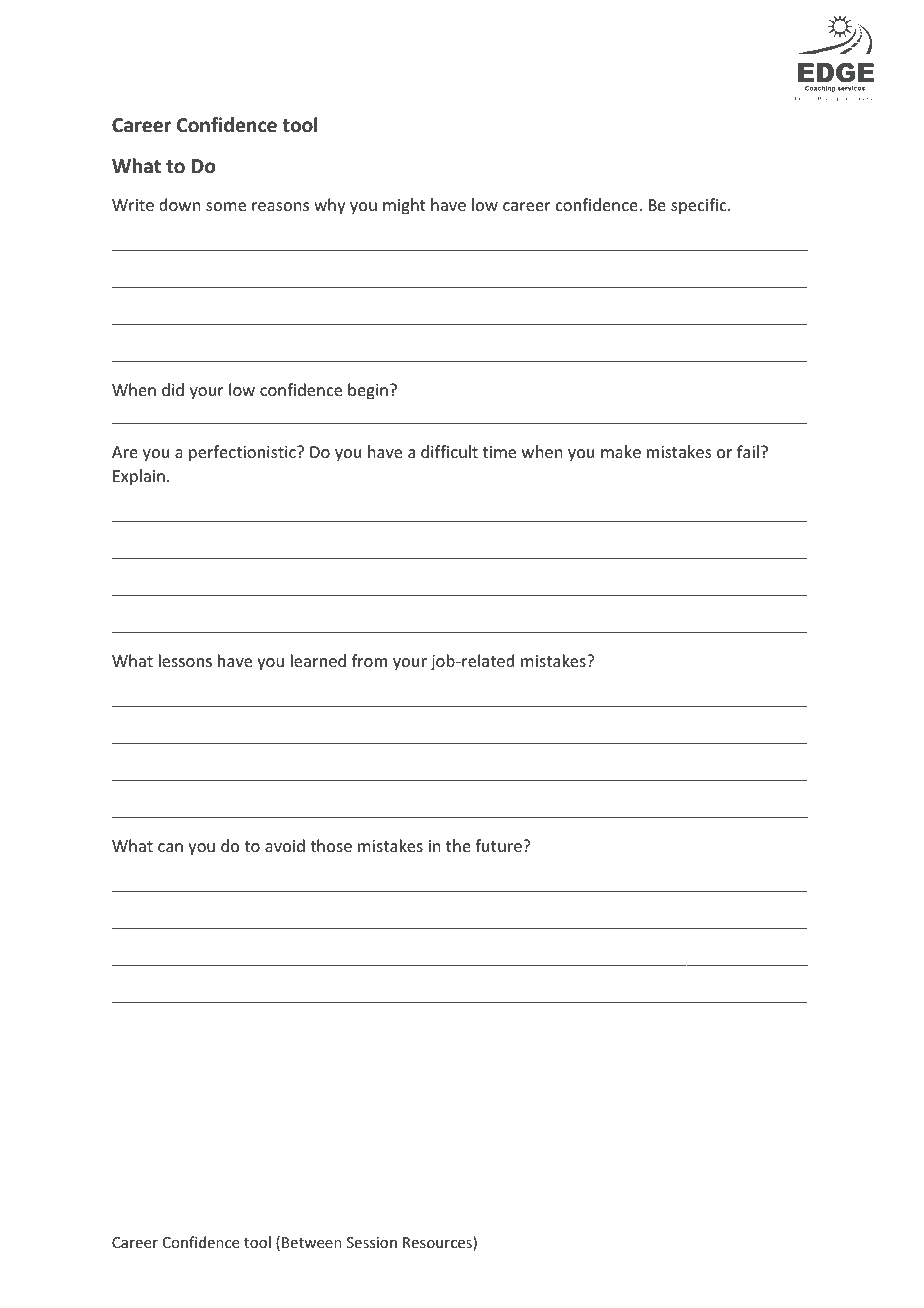  I want to click on Resources, so click(438, 1243).
